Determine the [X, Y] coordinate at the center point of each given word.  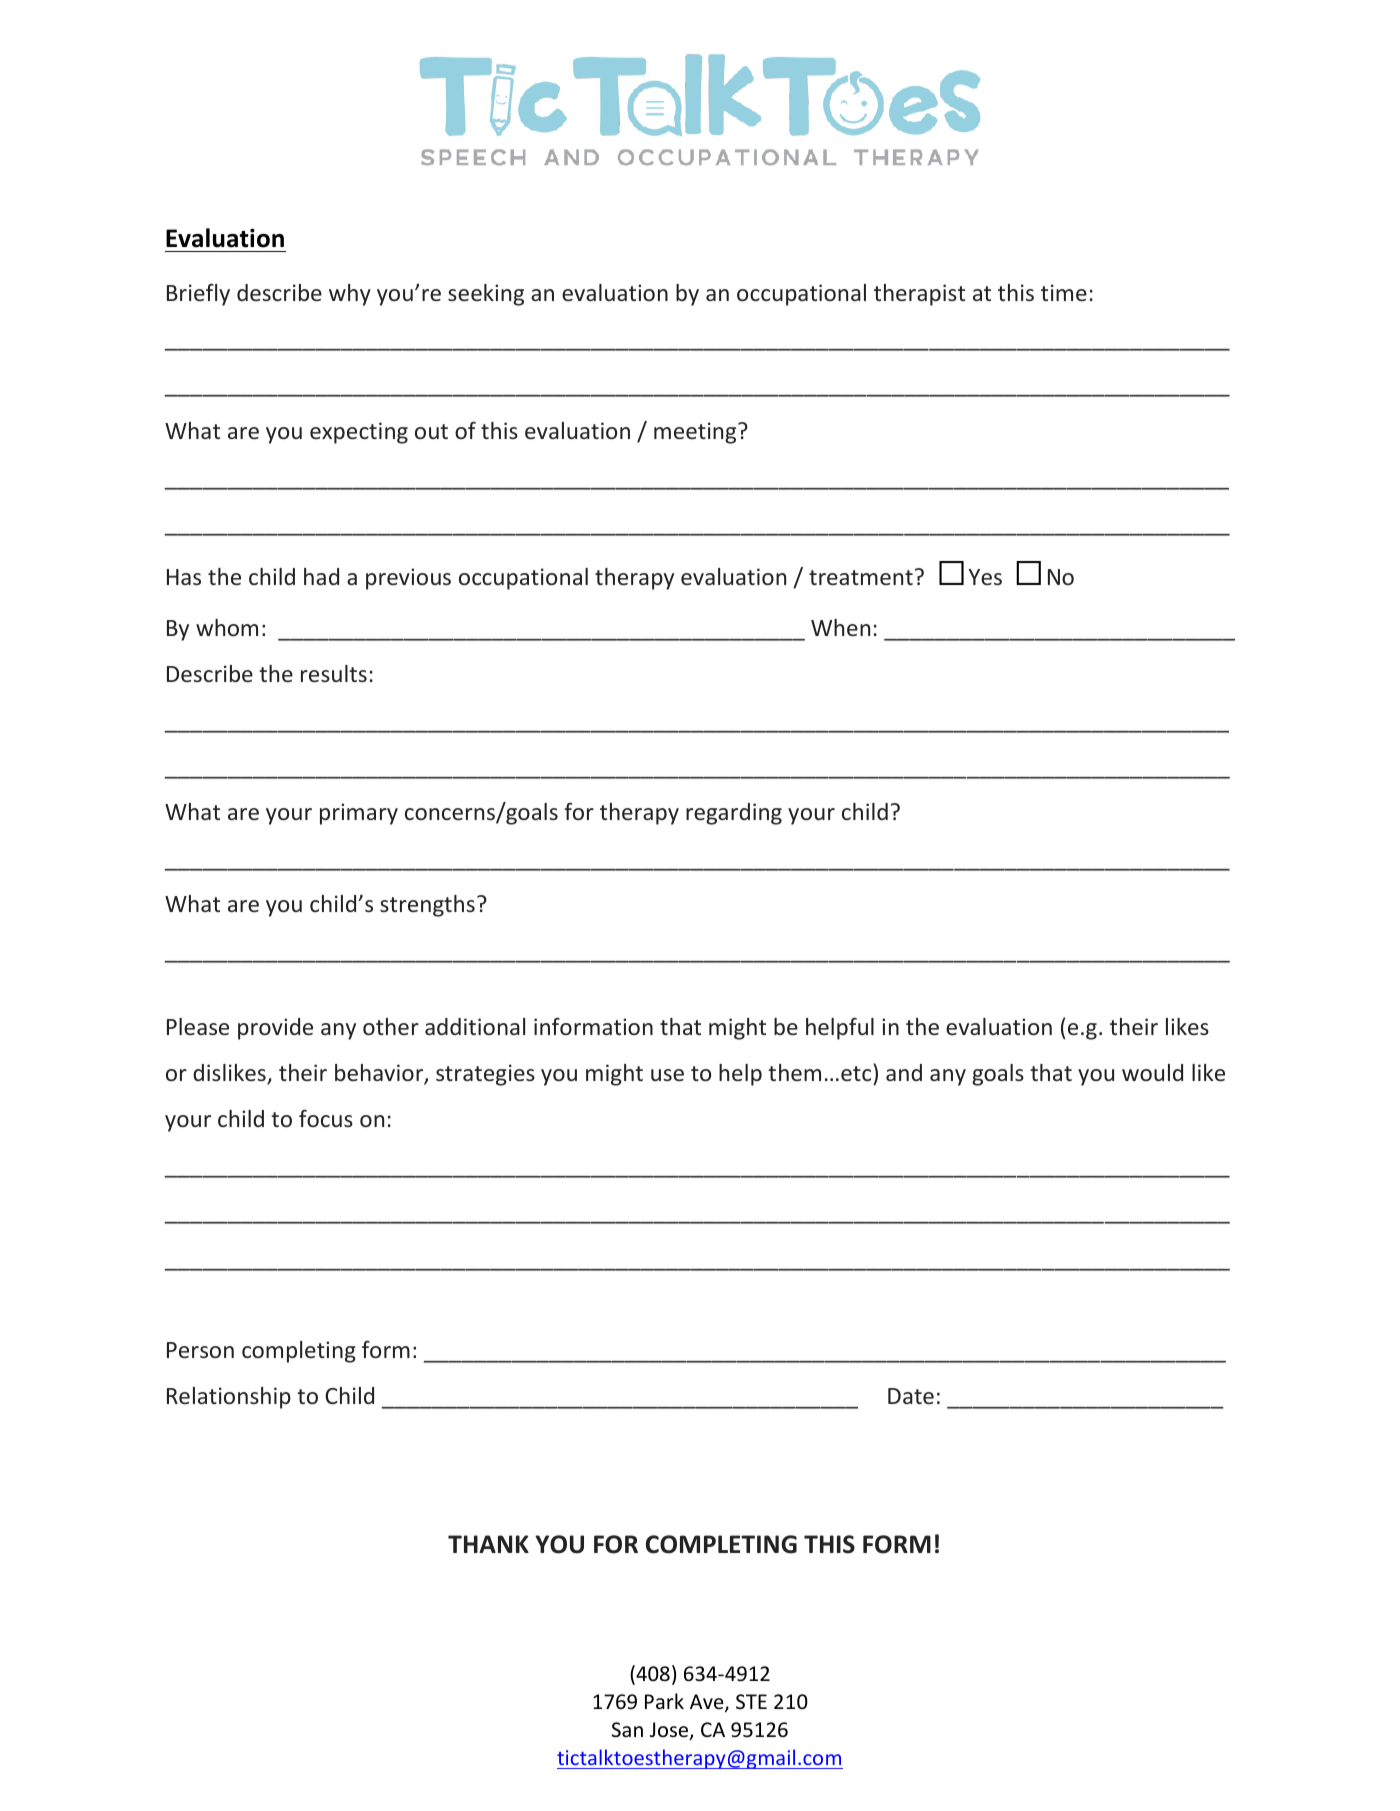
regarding [734, 814]
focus [326, 1118]
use [667, 1075]
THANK [488, 1544]
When [840, 627]
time [1064, 292]
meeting [696, 433]
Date [911, 1396]
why [350, 295]
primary [359, 814]
